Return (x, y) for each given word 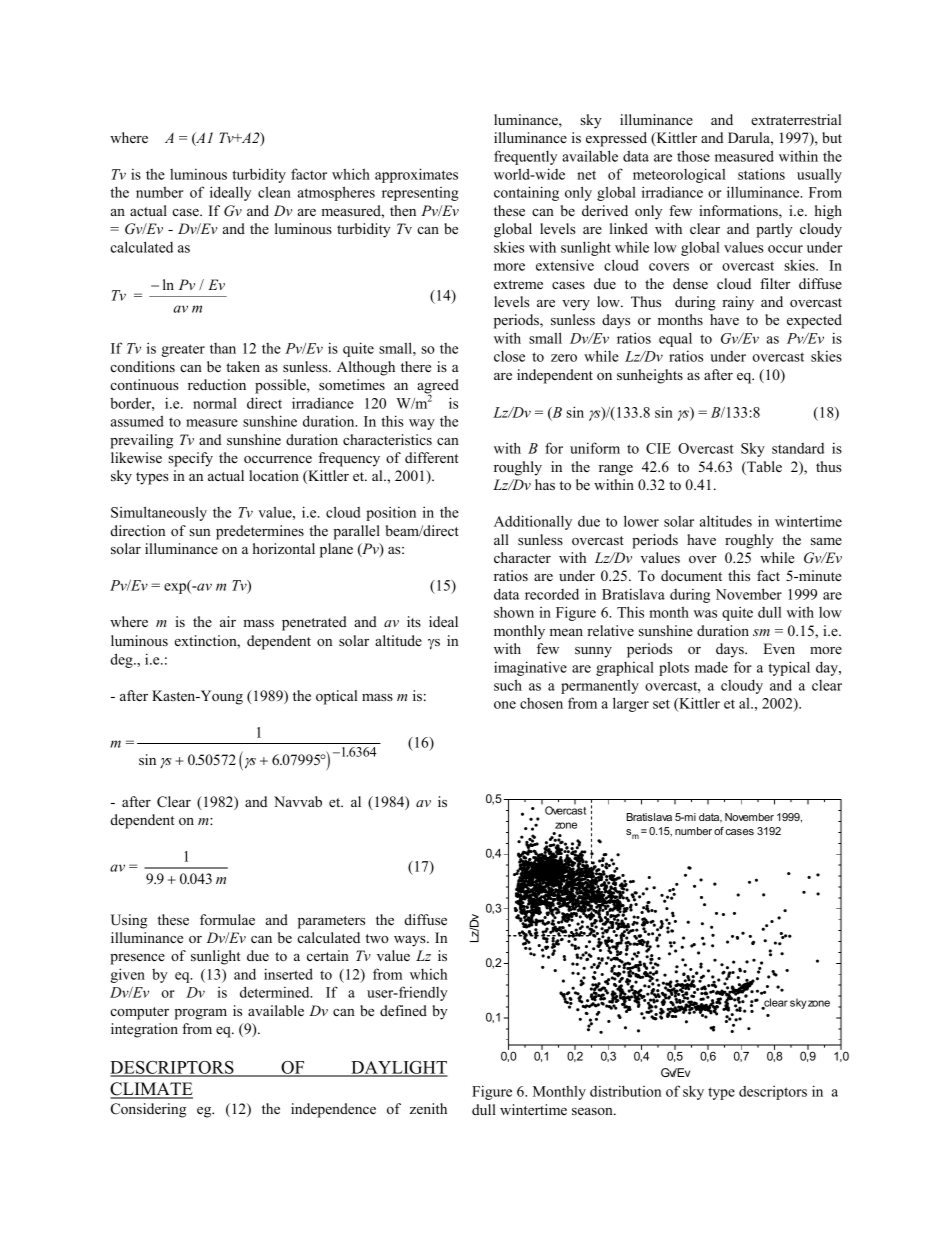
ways (411, 941)
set (661, 704)
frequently (525, 157)
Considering (148, 1110)
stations (761, 174)
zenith (428, 1108)
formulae (227, 919)
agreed (438, 387)
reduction (217, 384)
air (228, 621)
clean (274, 192)
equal (675, 339)
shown (514, 612)
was (705, 614)
